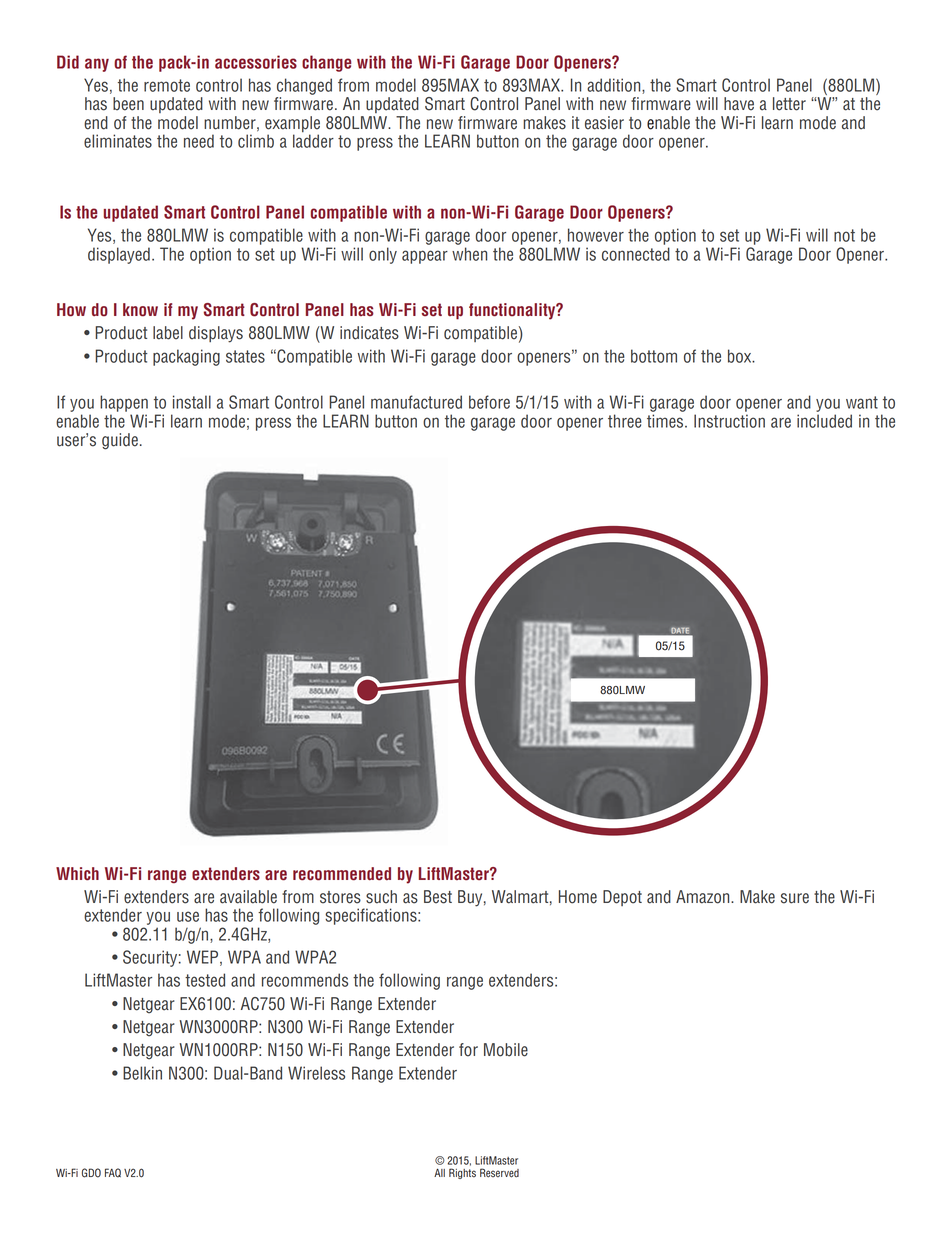 This image has width=952, height=1233. I want to click on FAQ, so click(113, 1173).
